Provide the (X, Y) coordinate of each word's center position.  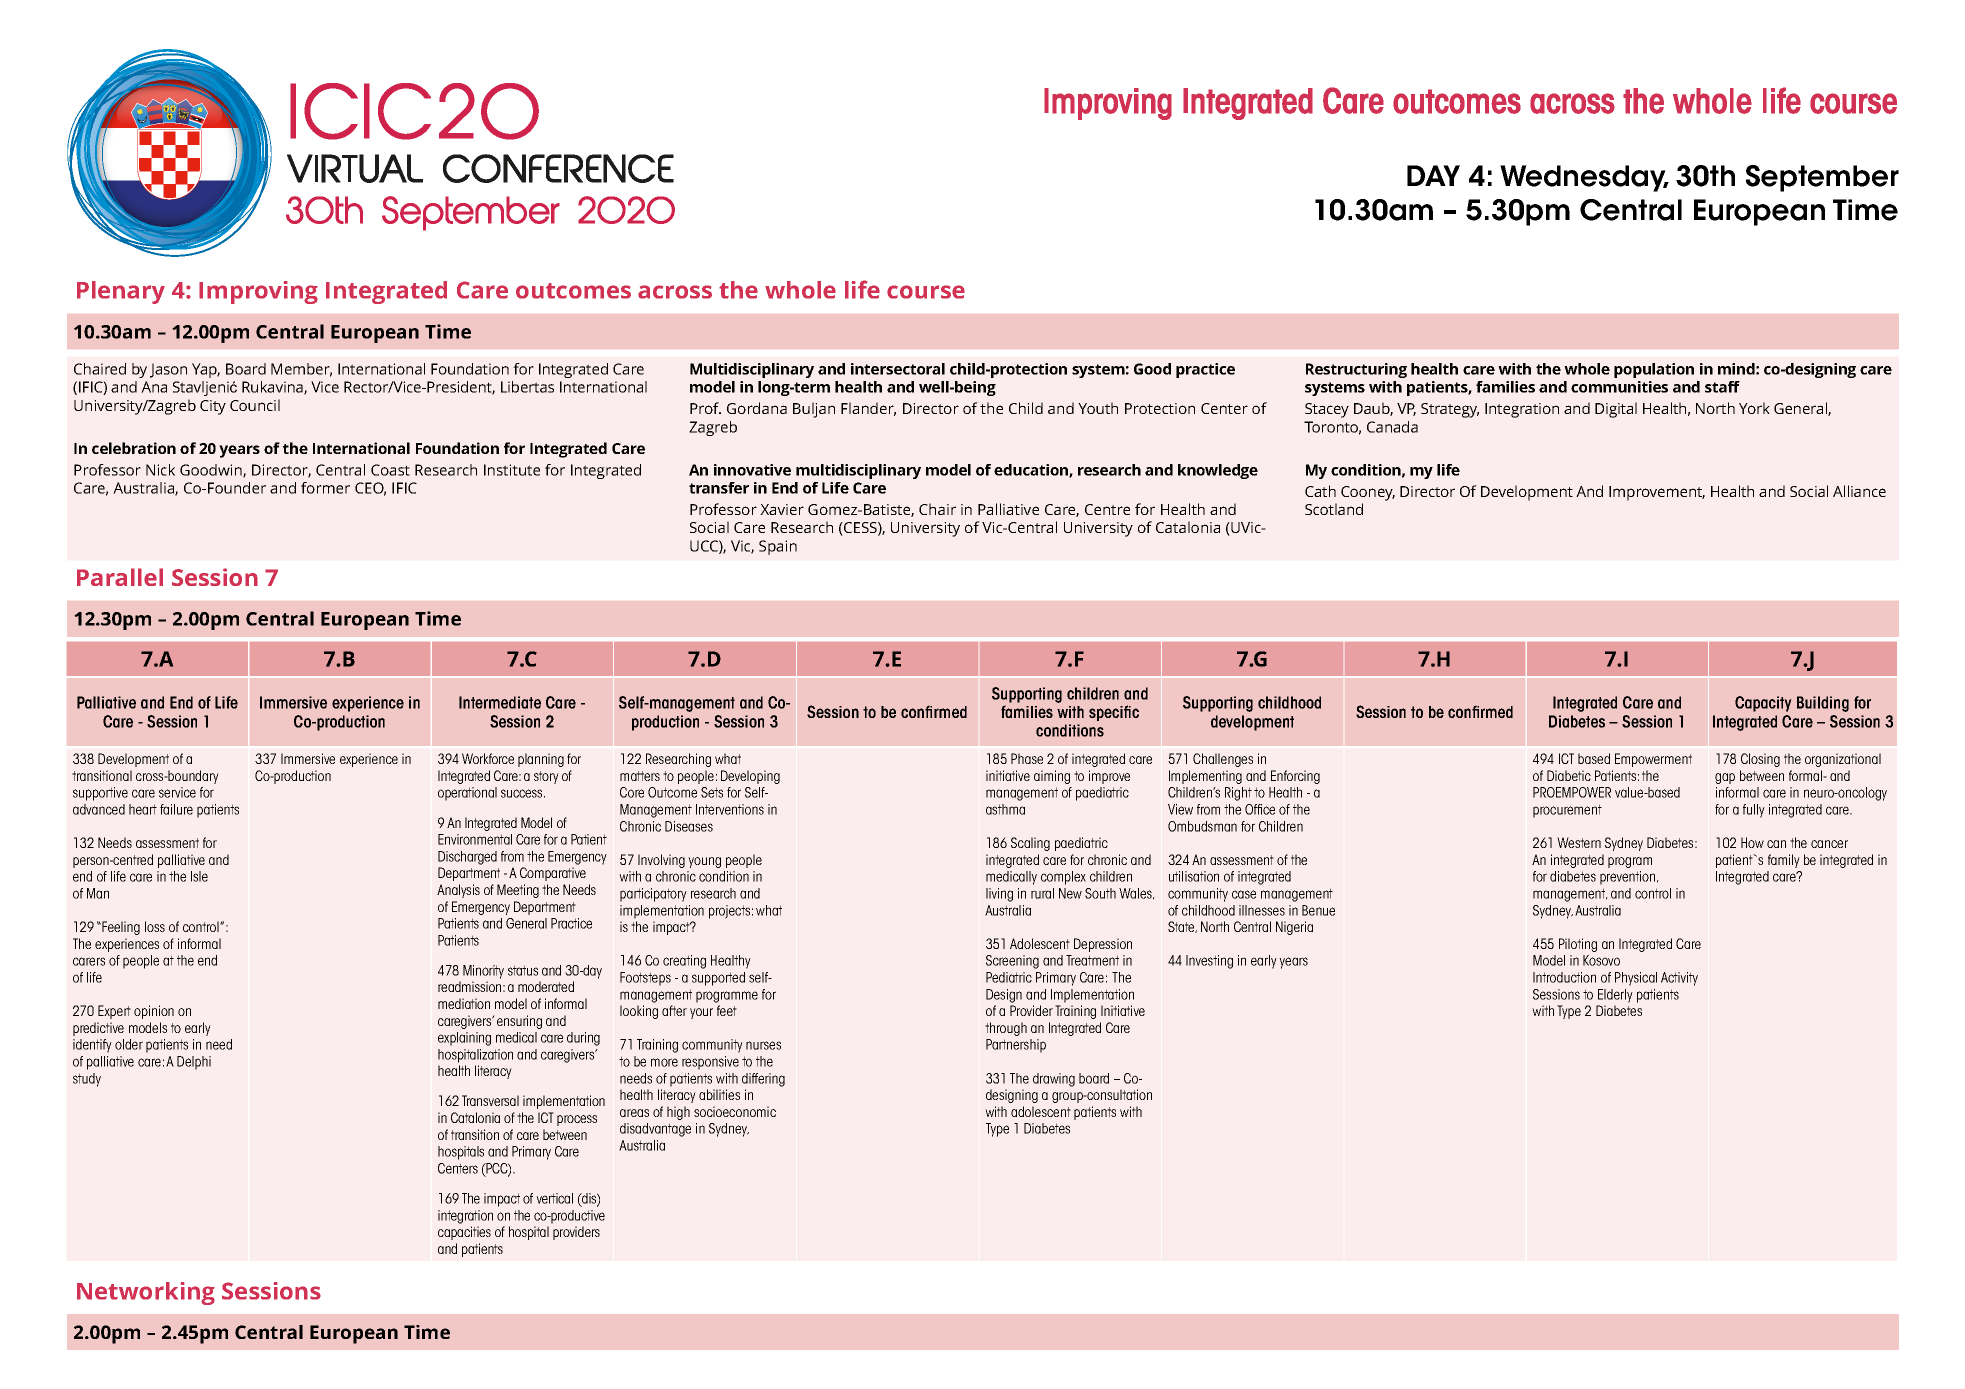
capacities (464, 1233)
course (926, 292)
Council (255, 405)
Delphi (194, 1063)
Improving (258, 292)
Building (1823, 704)
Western (1579, 842)
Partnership (1016, 1046)
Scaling (1030, 844)
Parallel (120, 577)
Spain (778, 547)
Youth (1098, 408)
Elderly (1615, 996)
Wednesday (1584, 178)
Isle (199, 876)
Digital (1616, 410)
